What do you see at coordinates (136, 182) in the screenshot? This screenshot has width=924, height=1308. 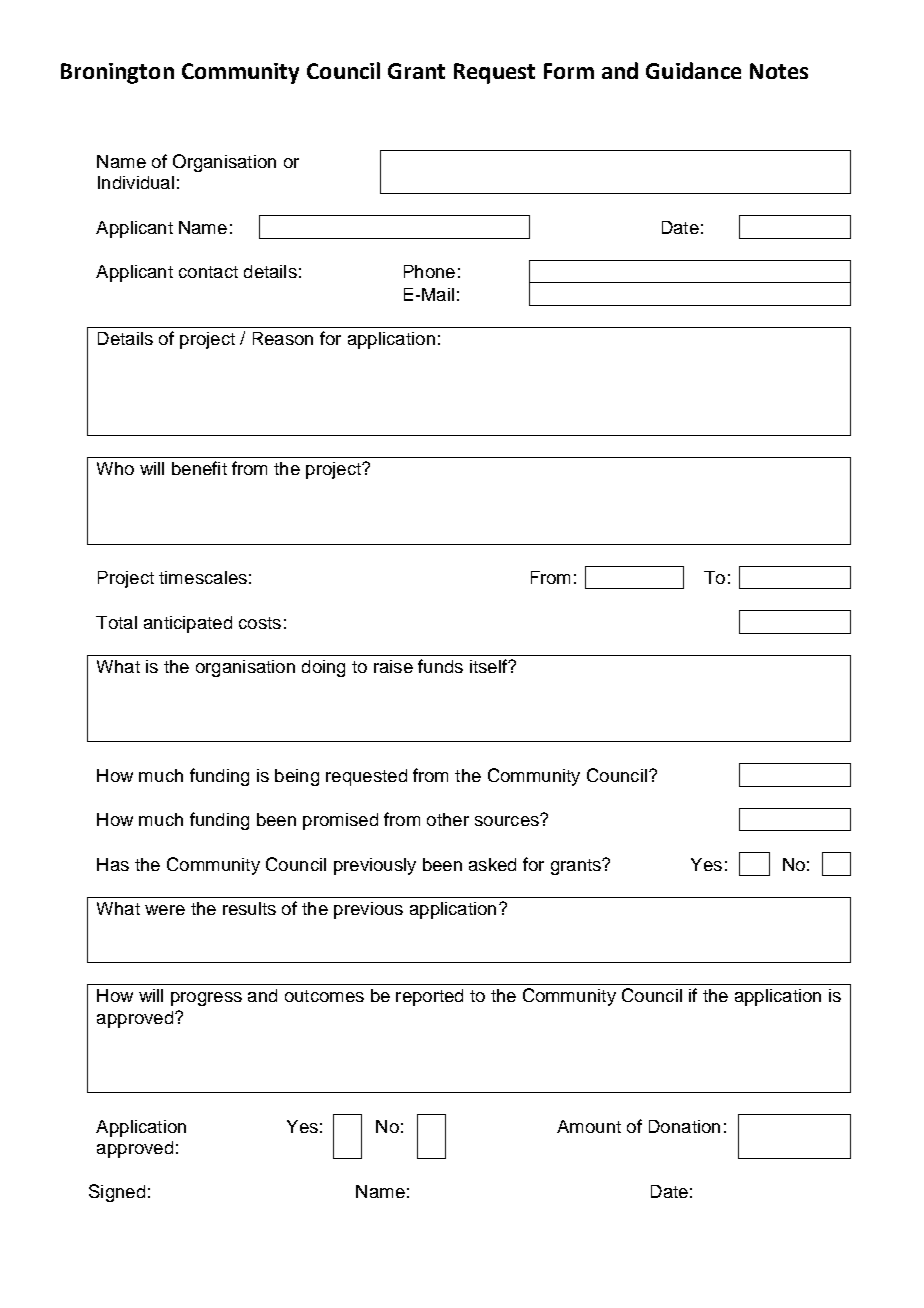 I see `Individual` at bounding box center [136, 182].
